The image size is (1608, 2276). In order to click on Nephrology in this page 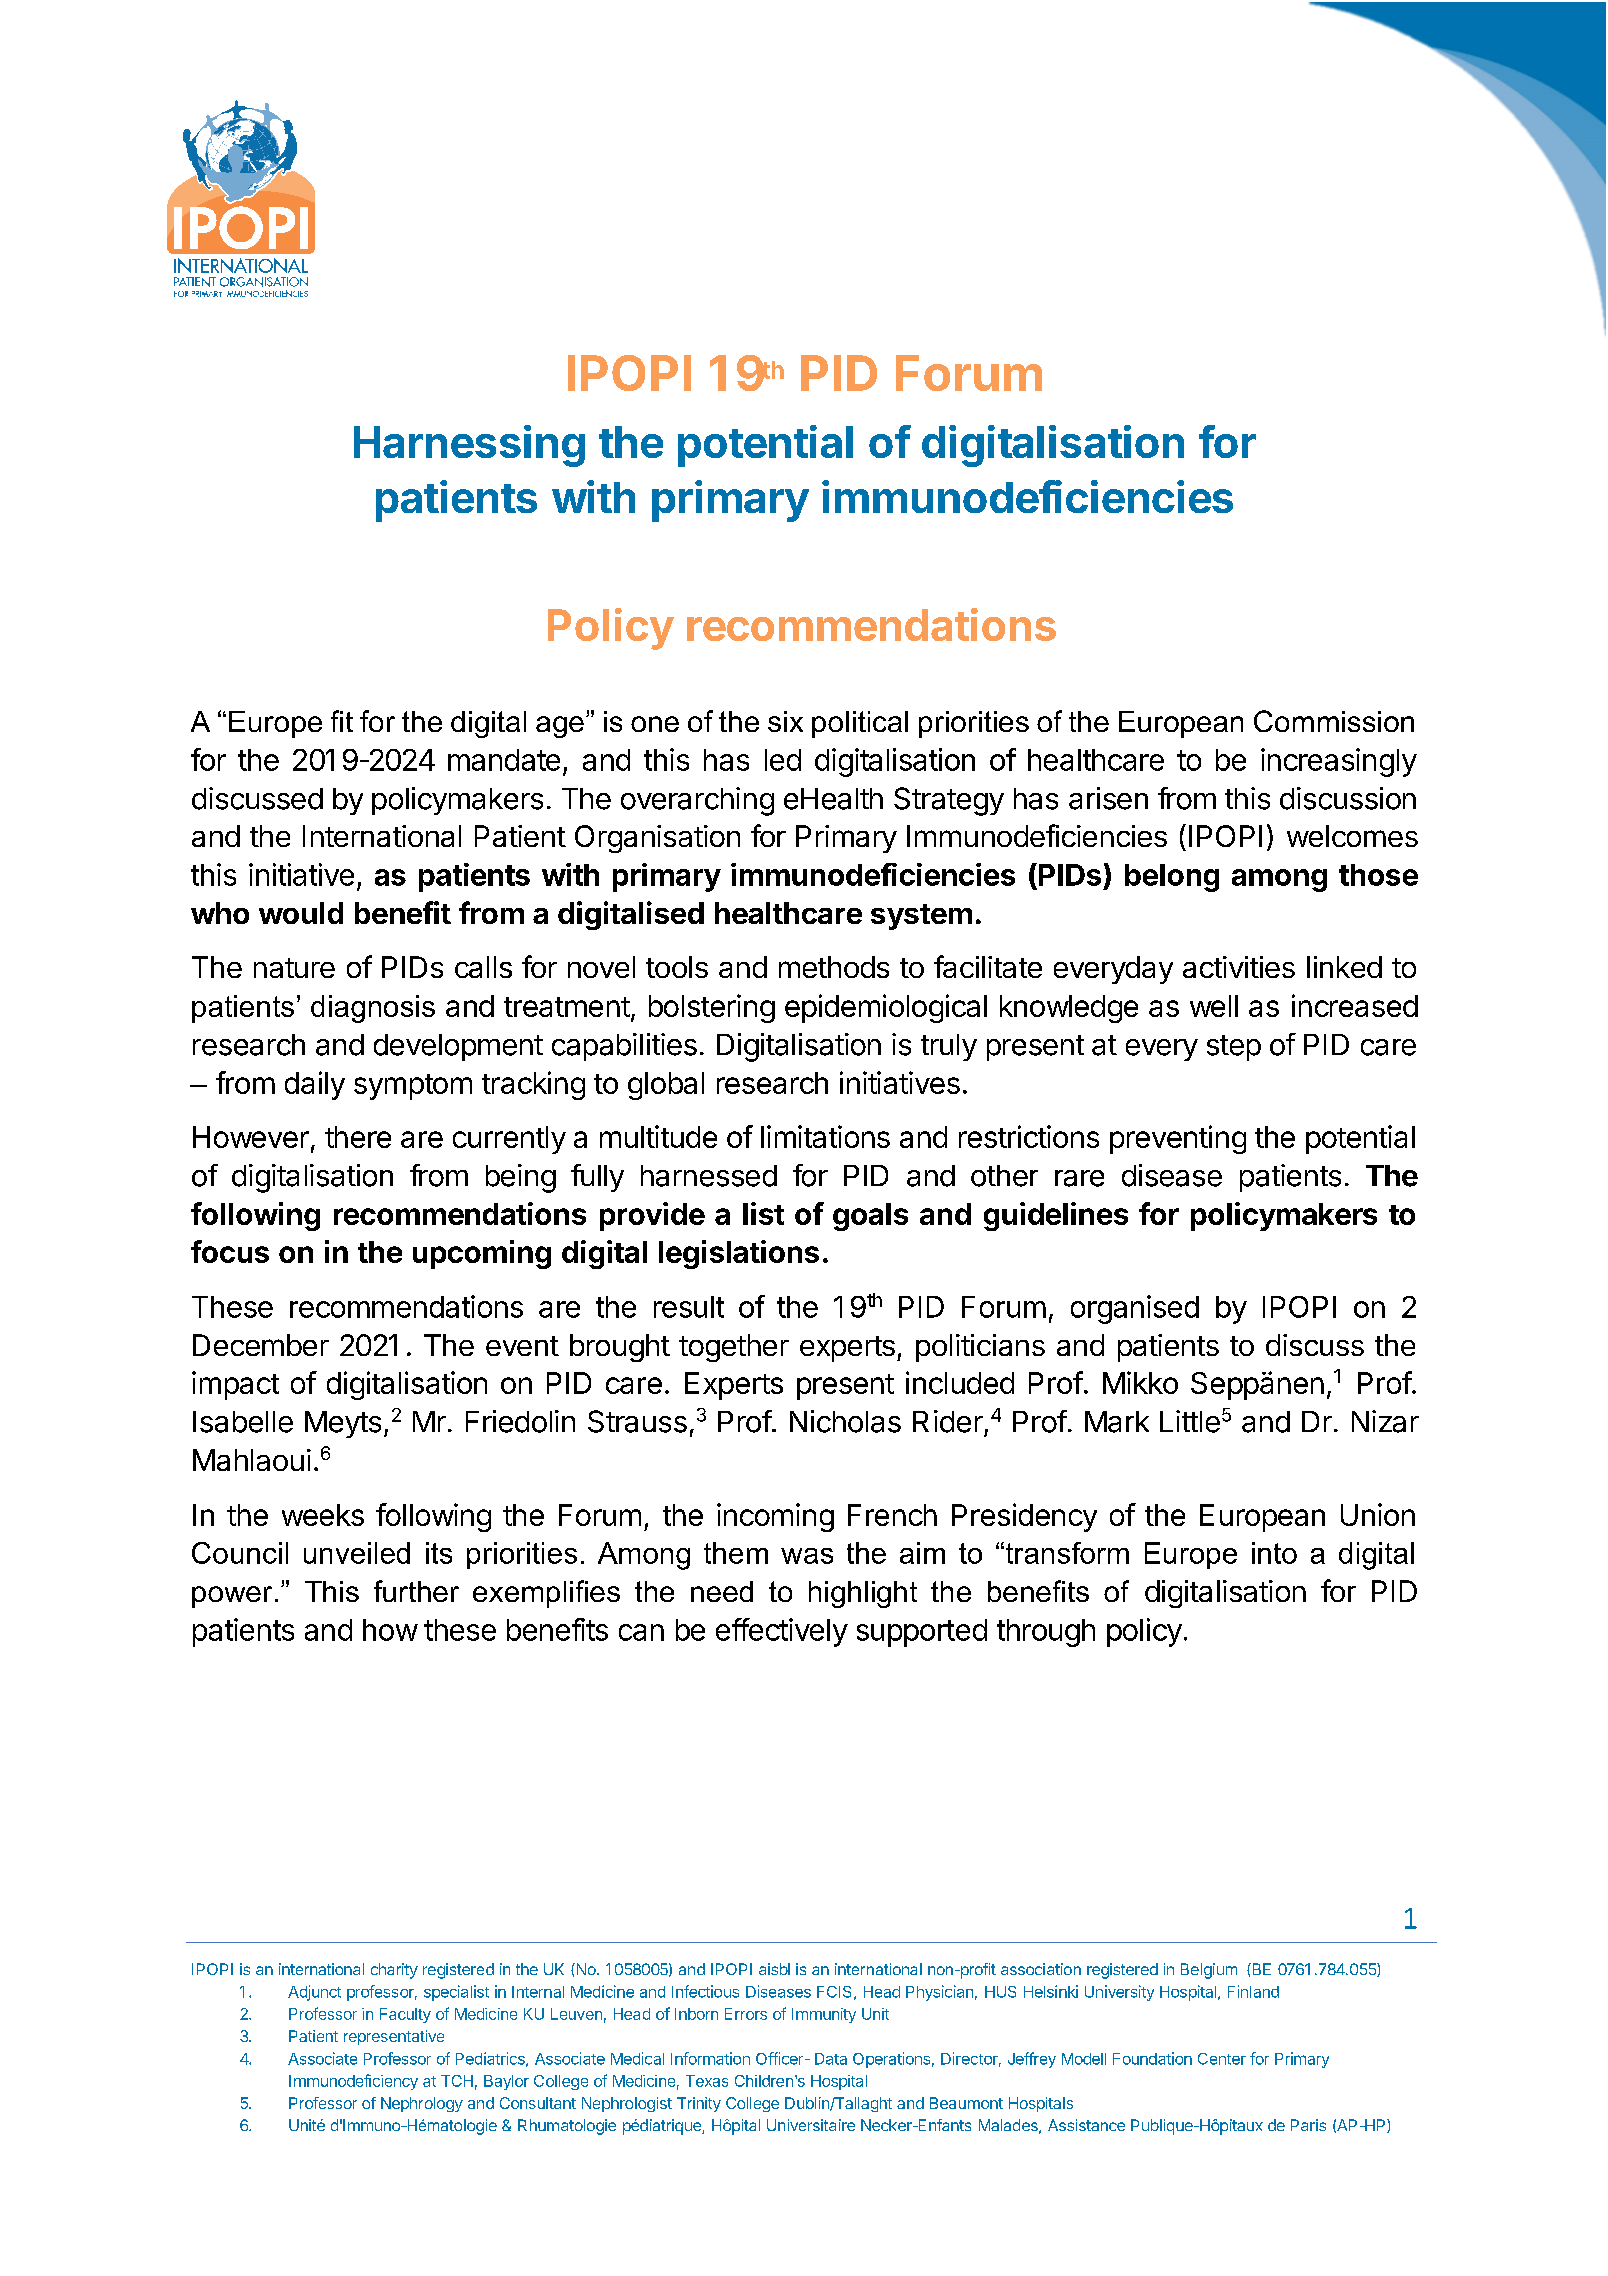, I will do `click(422, 2104)`.
